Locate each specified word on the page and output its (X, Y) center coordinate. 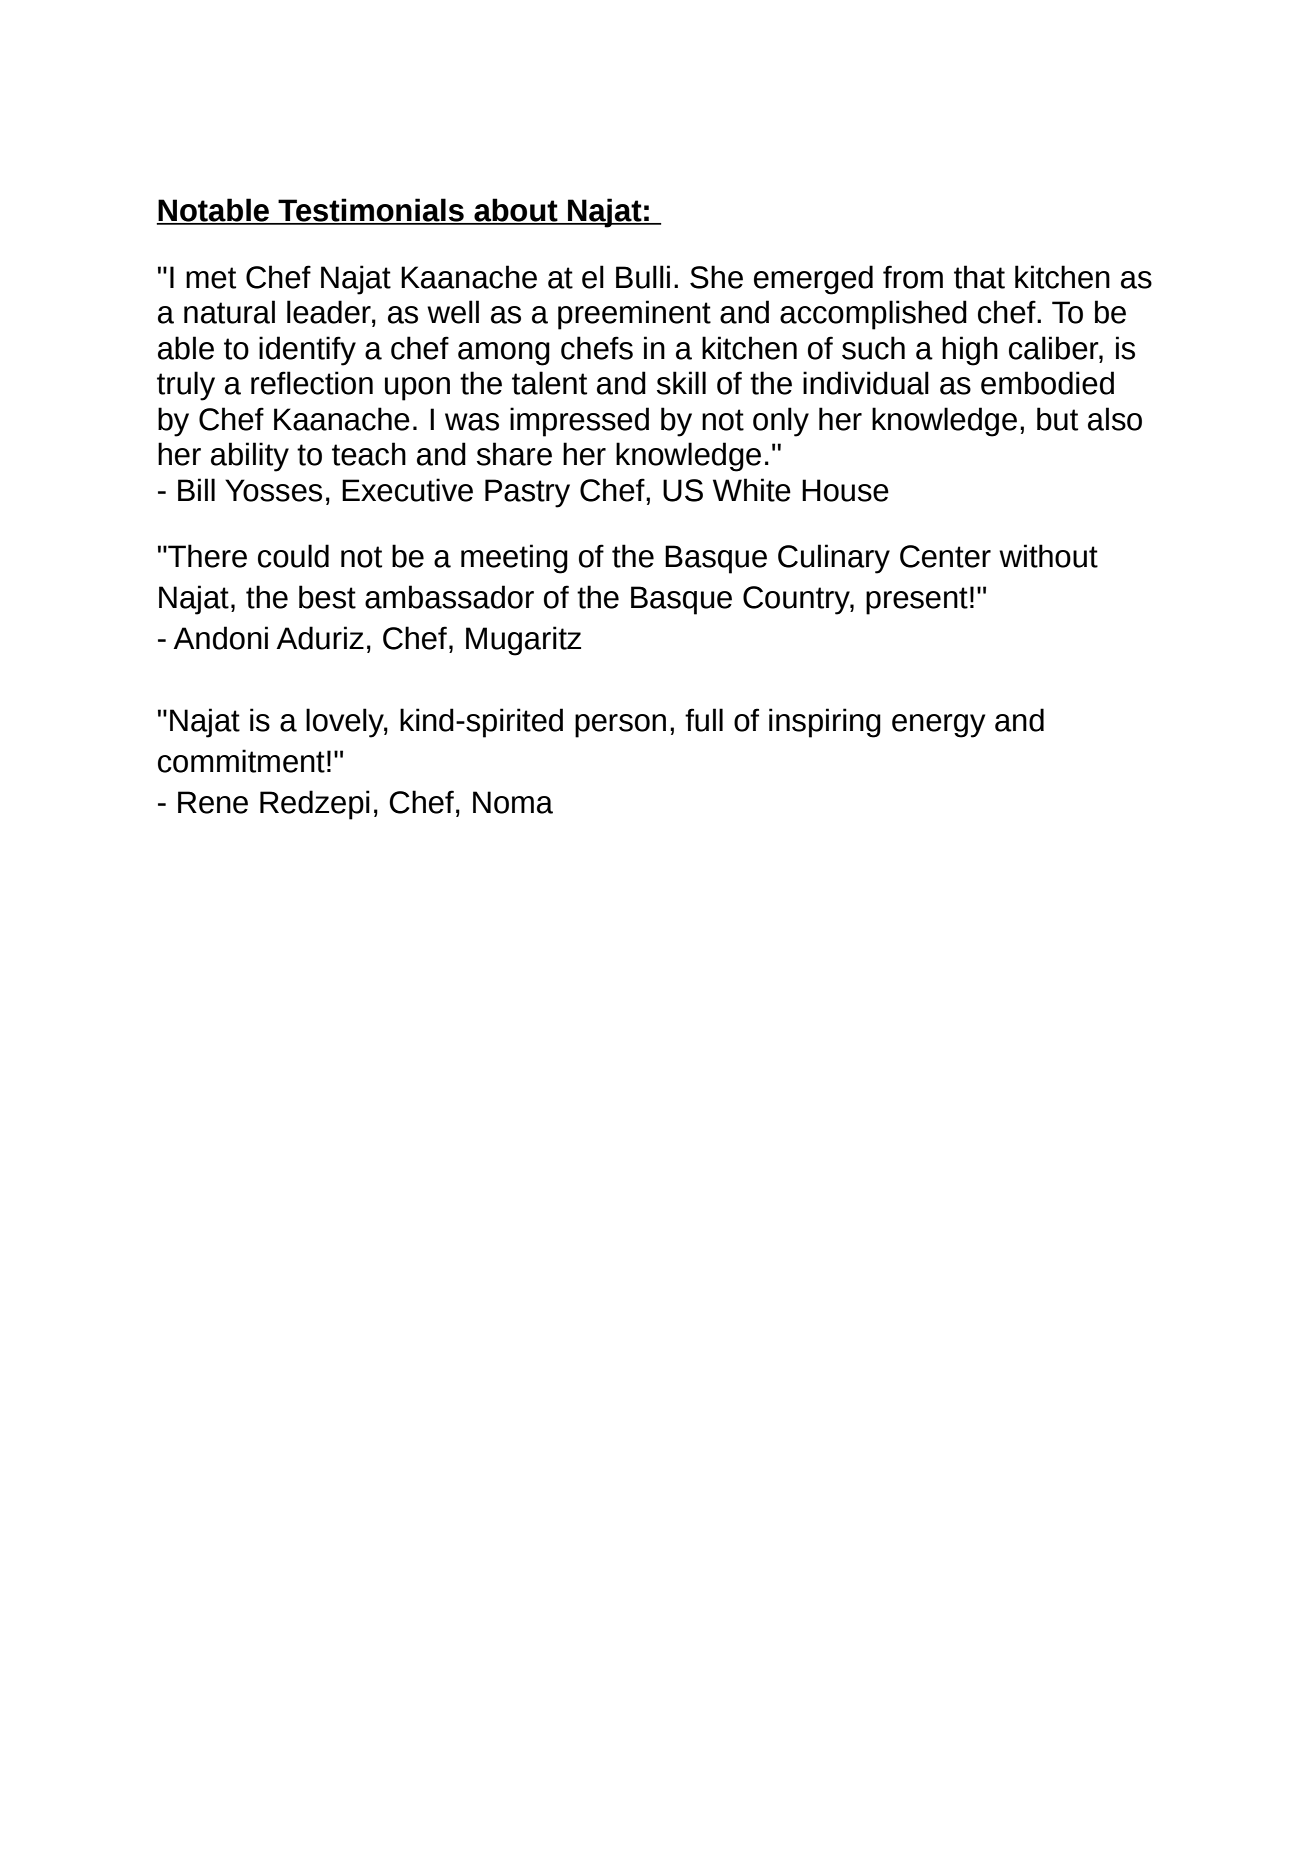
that (979, 277)
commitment (241, 761)
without (1048, 556)
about (516, 211)
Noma (513, 802)
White (752, 490)
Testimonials (371, 211)
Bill (196, 489)
